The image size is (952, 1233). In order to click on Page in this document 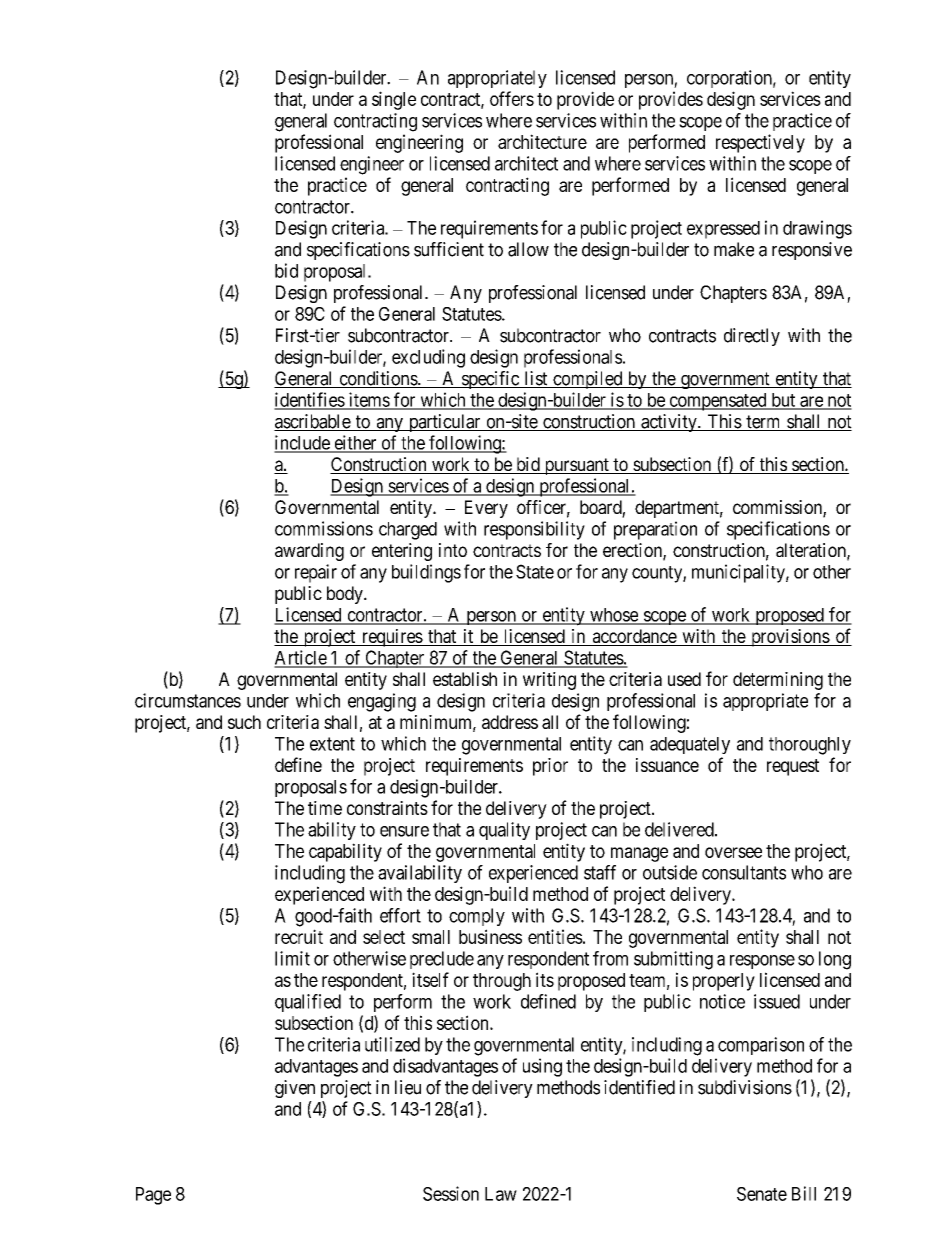, I will do `click(153, 1196)`.
